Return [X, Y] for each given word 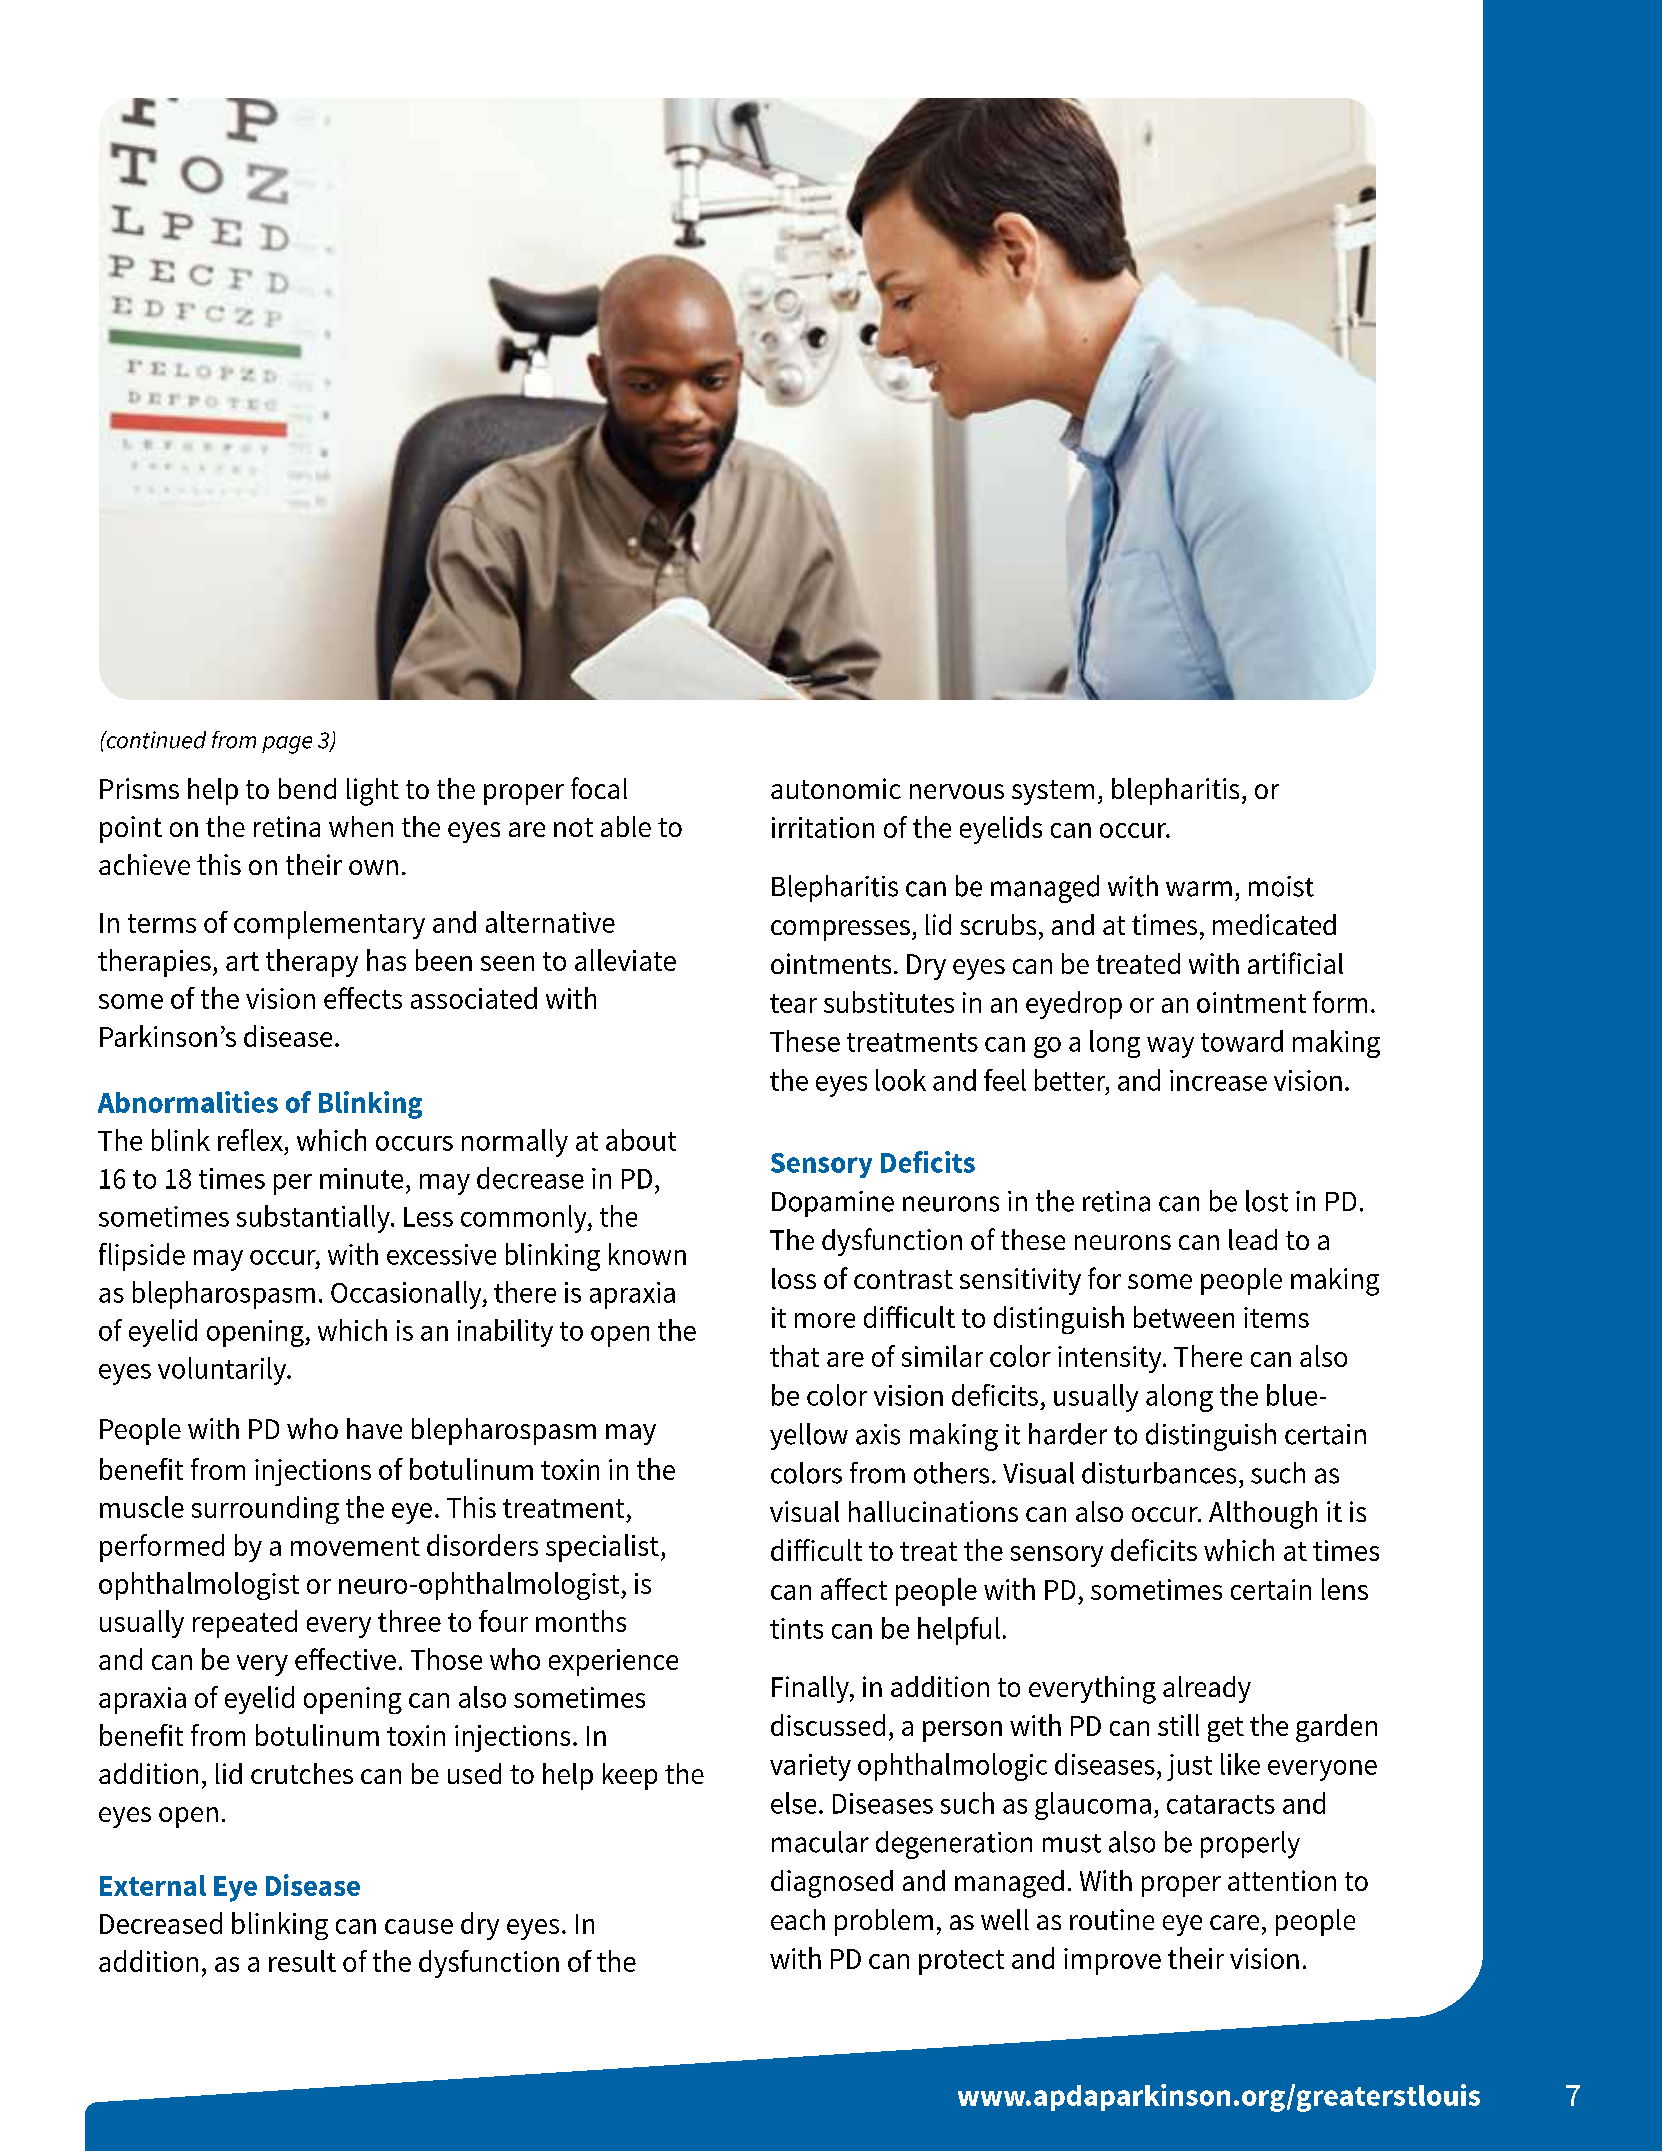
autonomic [836, 788]
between [1184, 1317]
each [798, 1919]
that [794, 1356]
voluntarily [223, 1371]
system [1053, 792]
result [302, 1961]
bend [307, 788]
